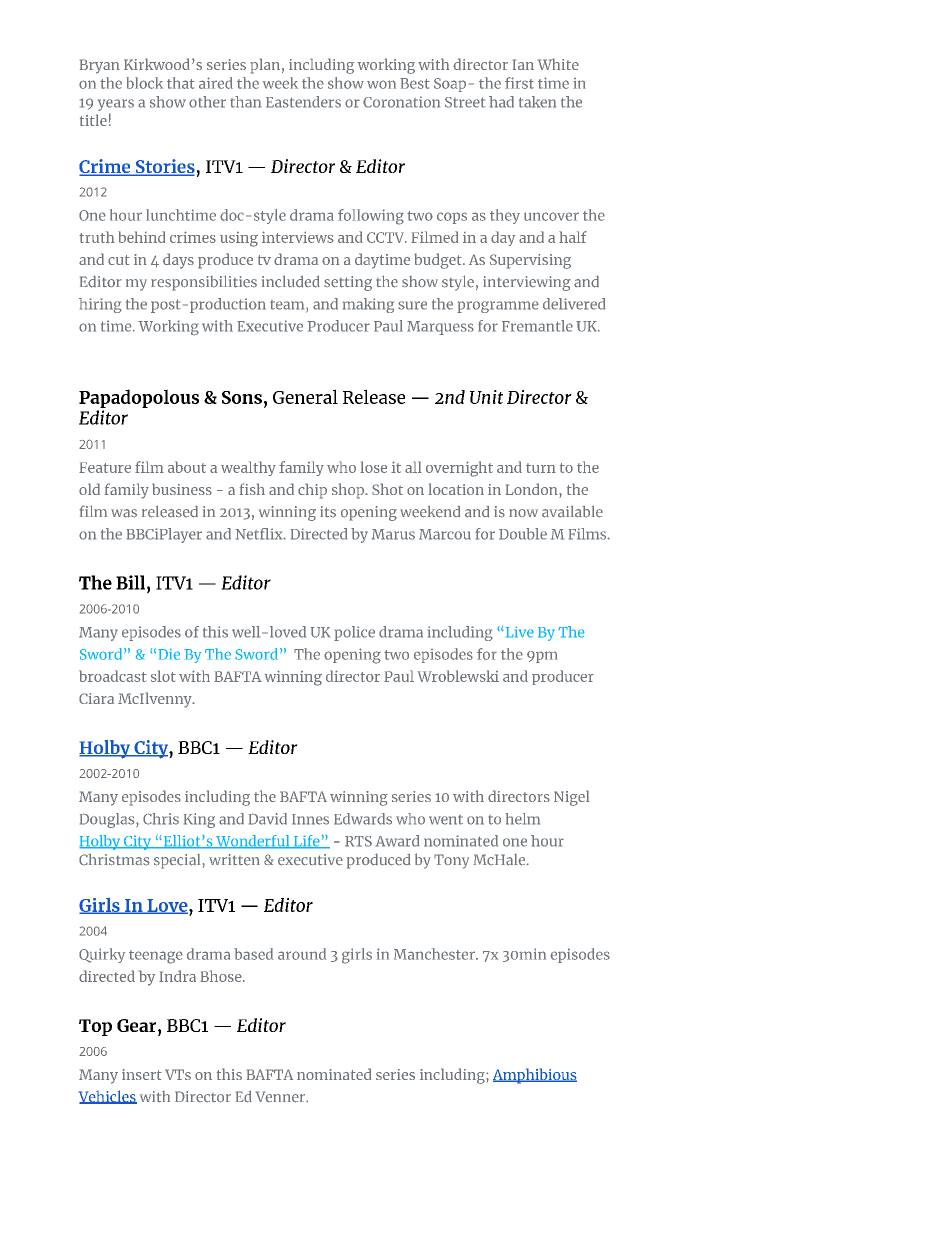  What do you see at coordinates (144, 83) in the document?
I see `block` at bounding box center [144, 83].
